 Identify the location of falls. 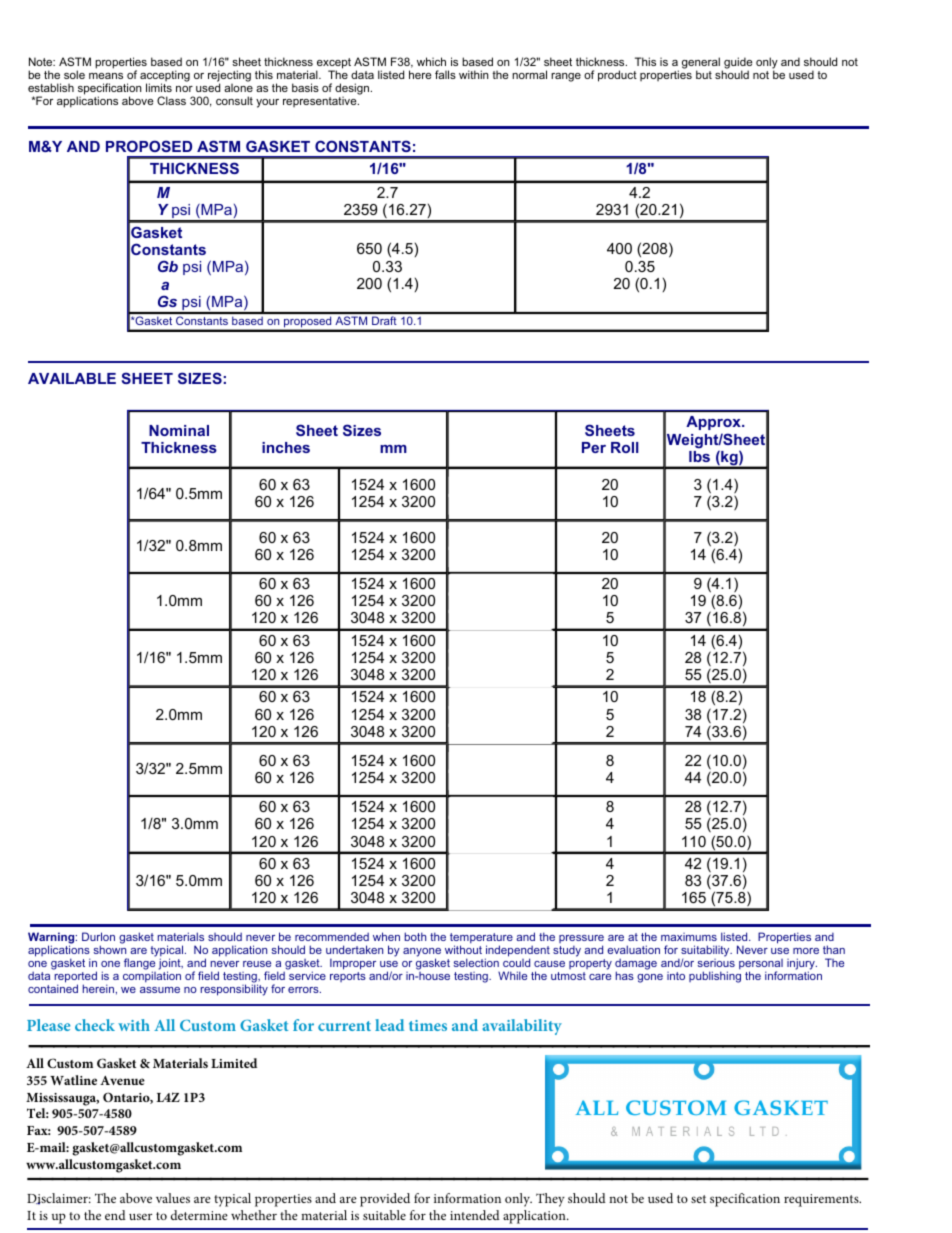
(445, 74).
